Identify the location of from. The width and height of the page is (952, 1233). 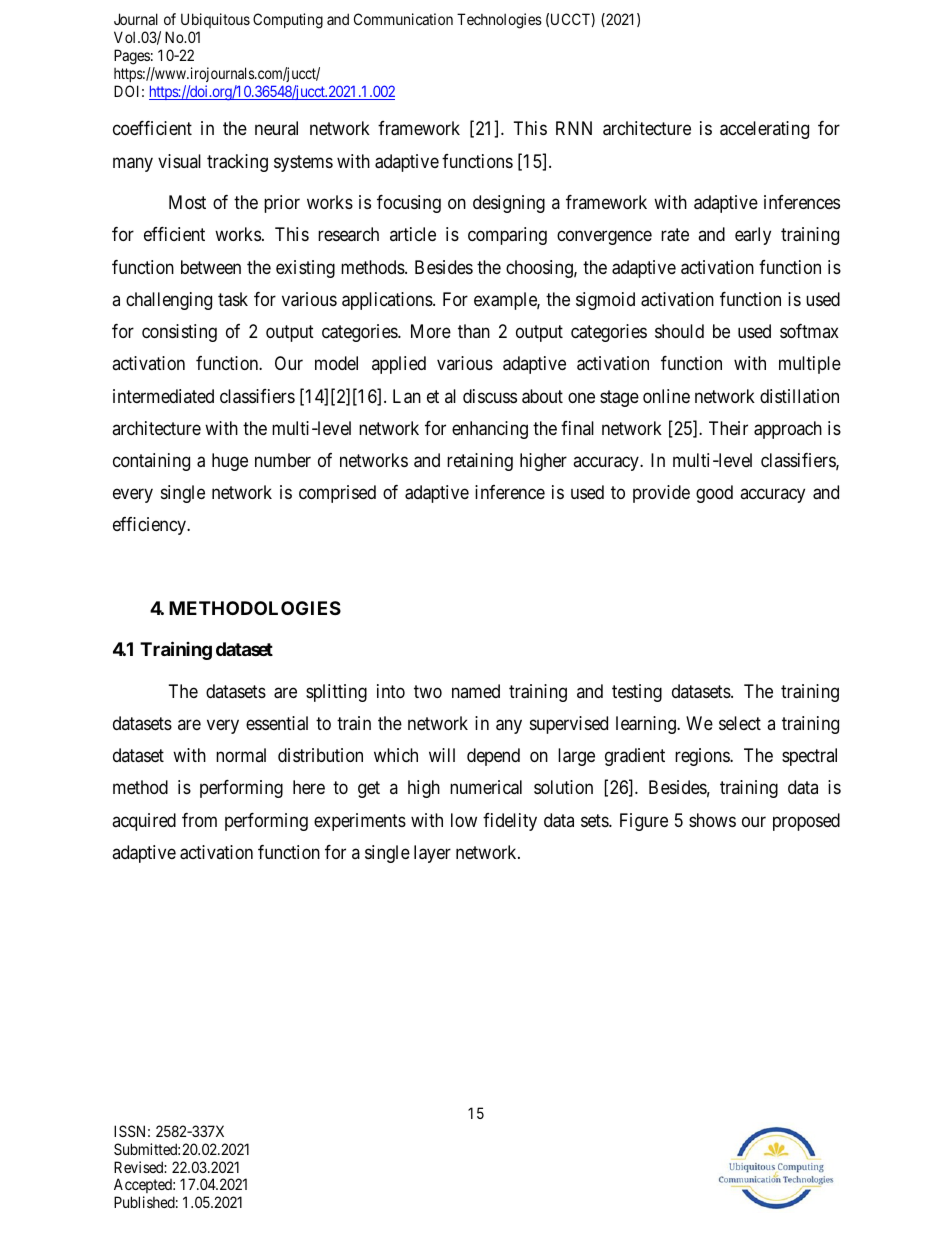
(199, 820).
